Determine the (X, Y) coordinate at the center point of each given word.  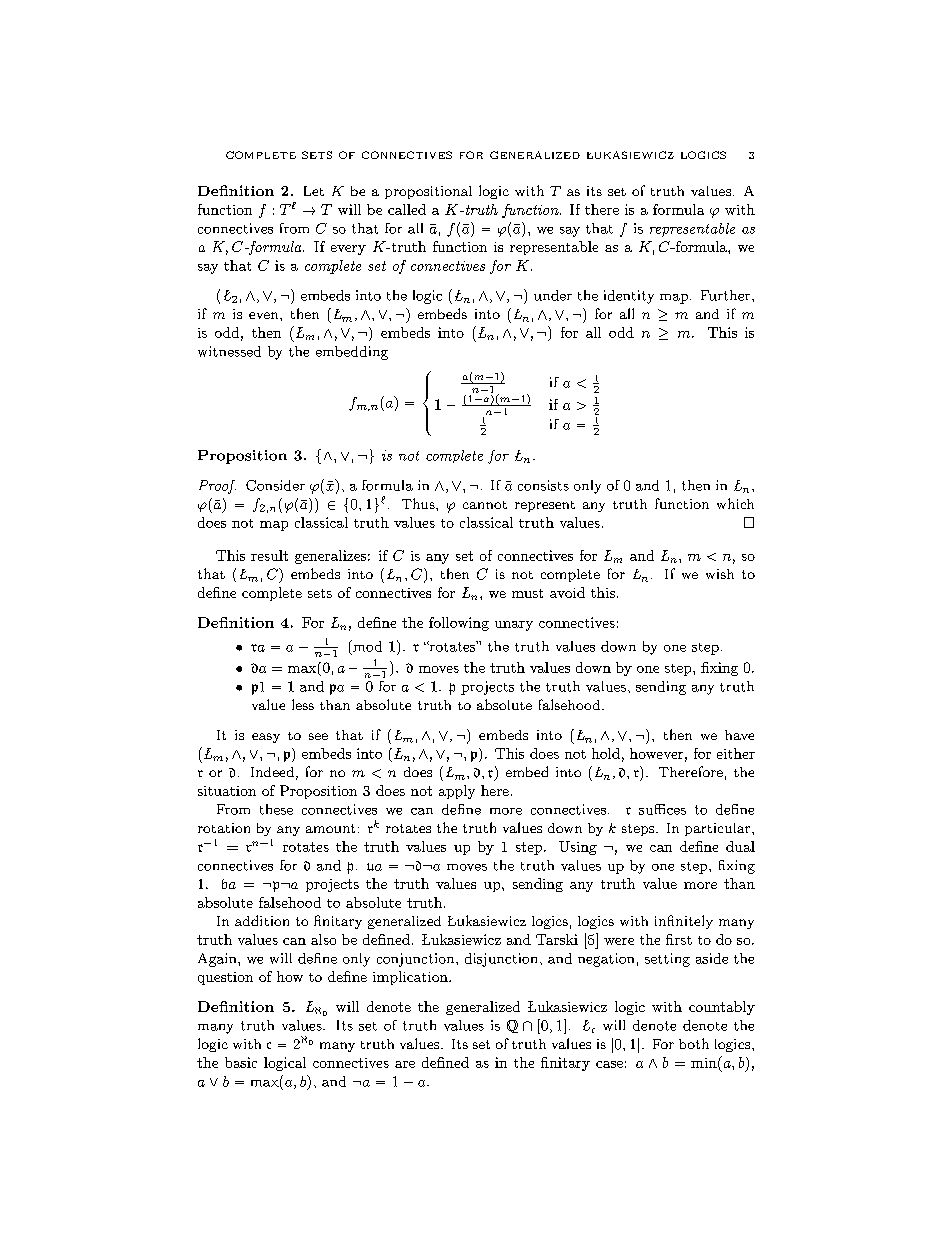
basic (241, 1062)
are (405, 1064)
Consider (275, 485)
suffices (662, 809)
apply (457, 792)
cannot (485, 505)
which (735, 503)
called (407, 209)
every (348, 250)
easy (266, 738)
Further (725, 295)
